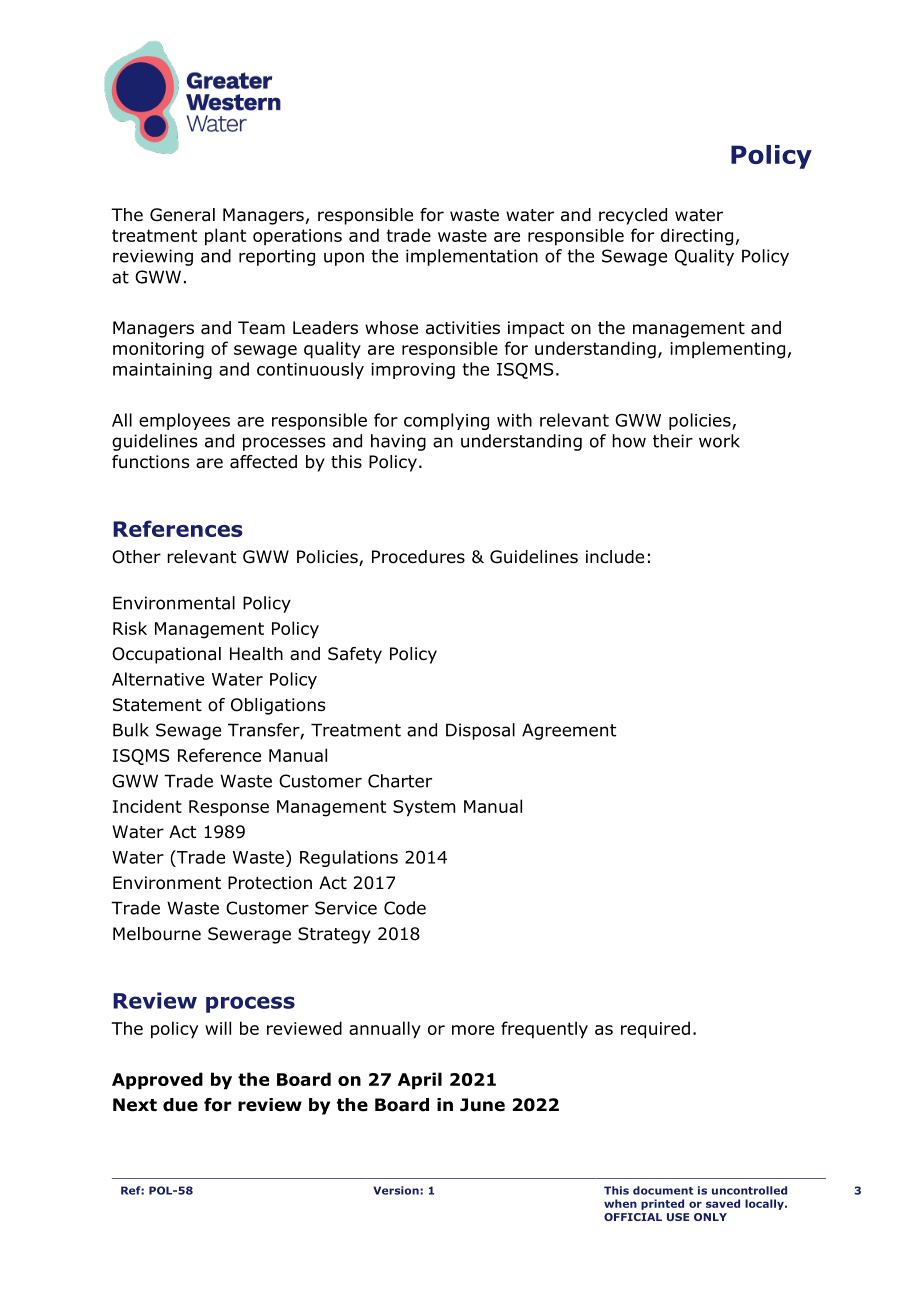 This screenshot has height=1308, width=924. I want to click on their, so click(673, 441).
